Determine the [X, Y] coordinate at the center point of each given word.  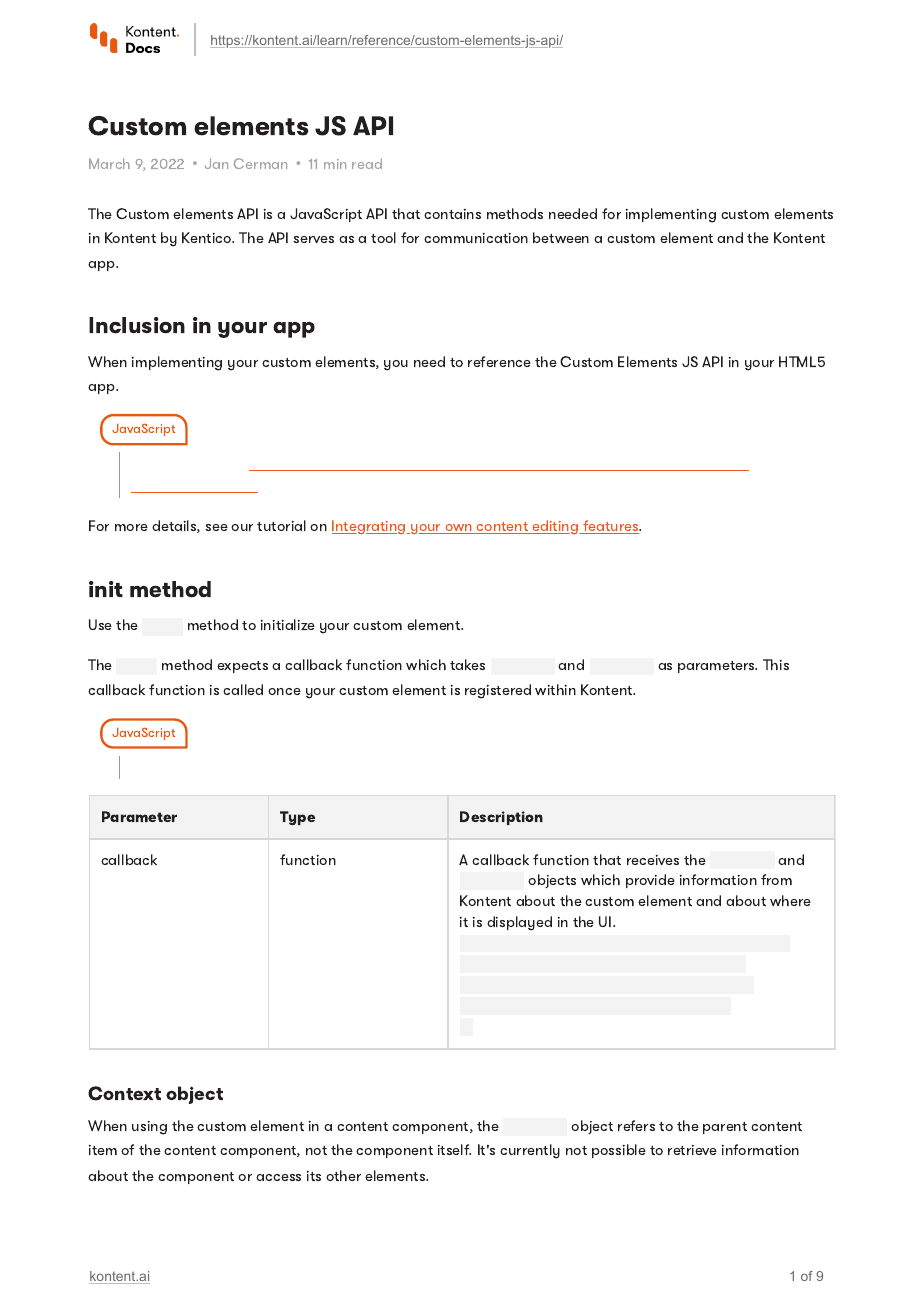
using [149, 1128]
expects [242, 667]
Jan [216, 163]
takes [467, 664]
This [776, 664]
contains [452, 214]
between [561, 237]
